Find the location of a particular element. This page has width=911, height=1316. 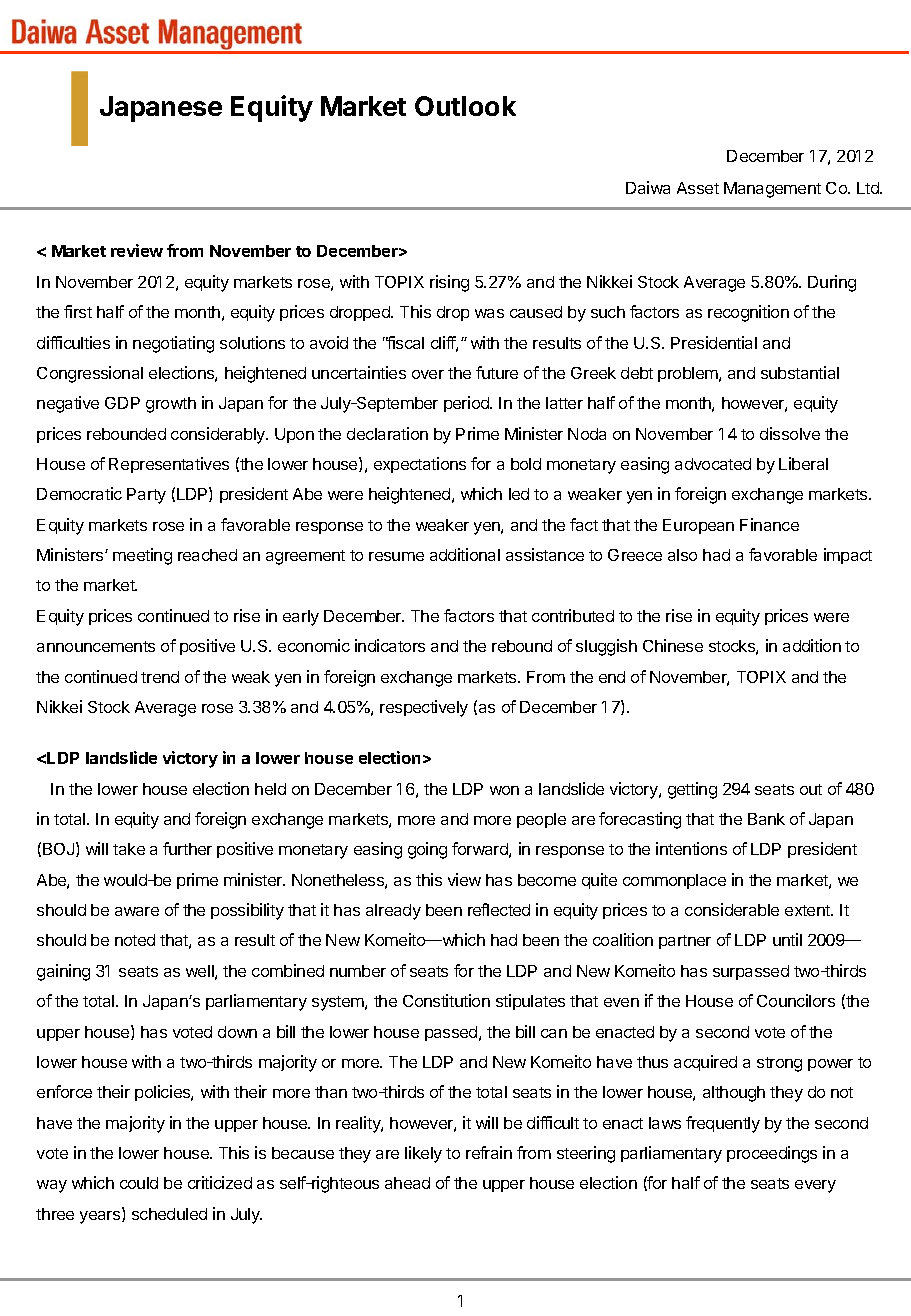

trend is located at coordinates (160, 677).
